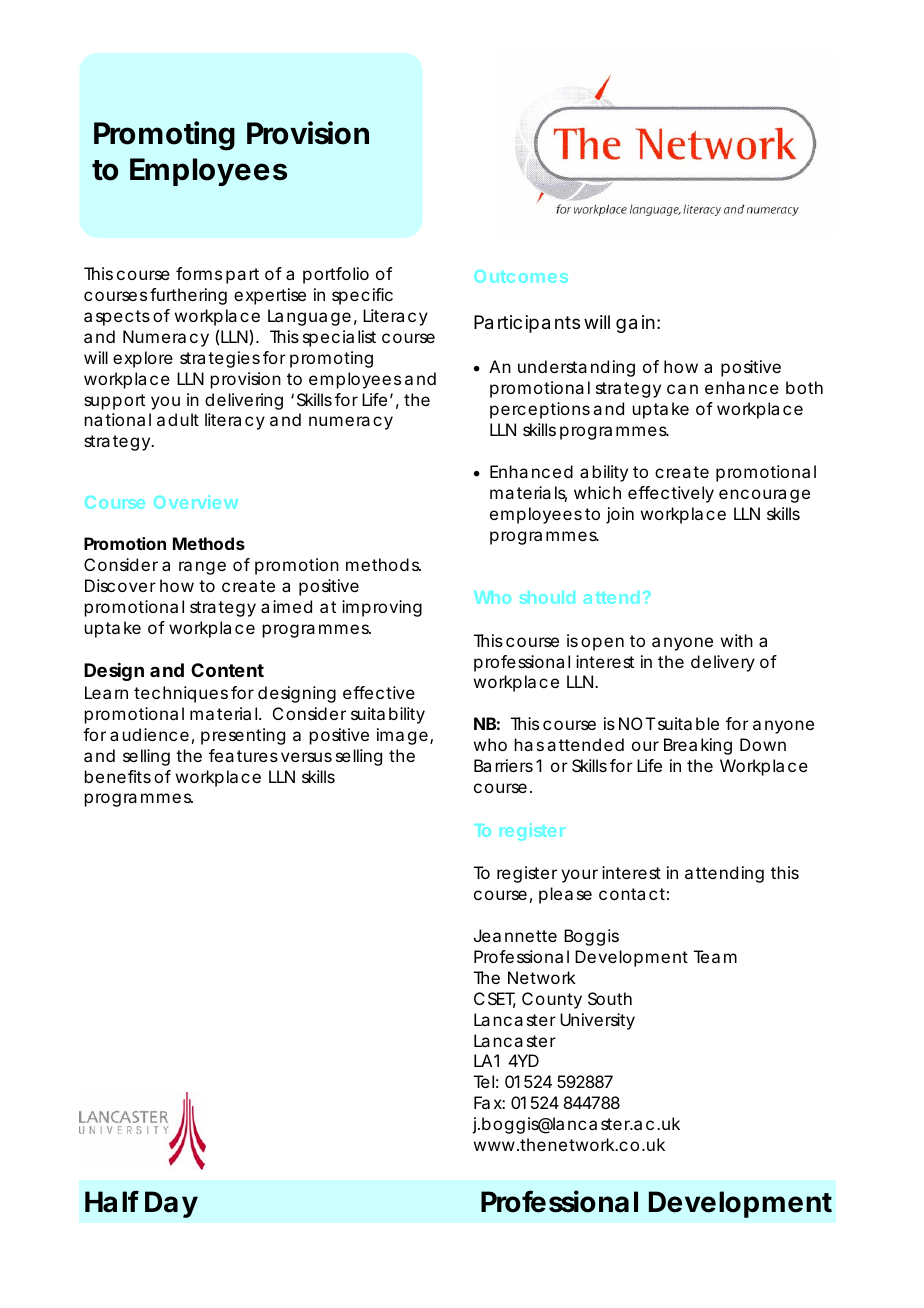 This page has height=1308, width=924. I want to click on Breaking, so click(698, 746).
